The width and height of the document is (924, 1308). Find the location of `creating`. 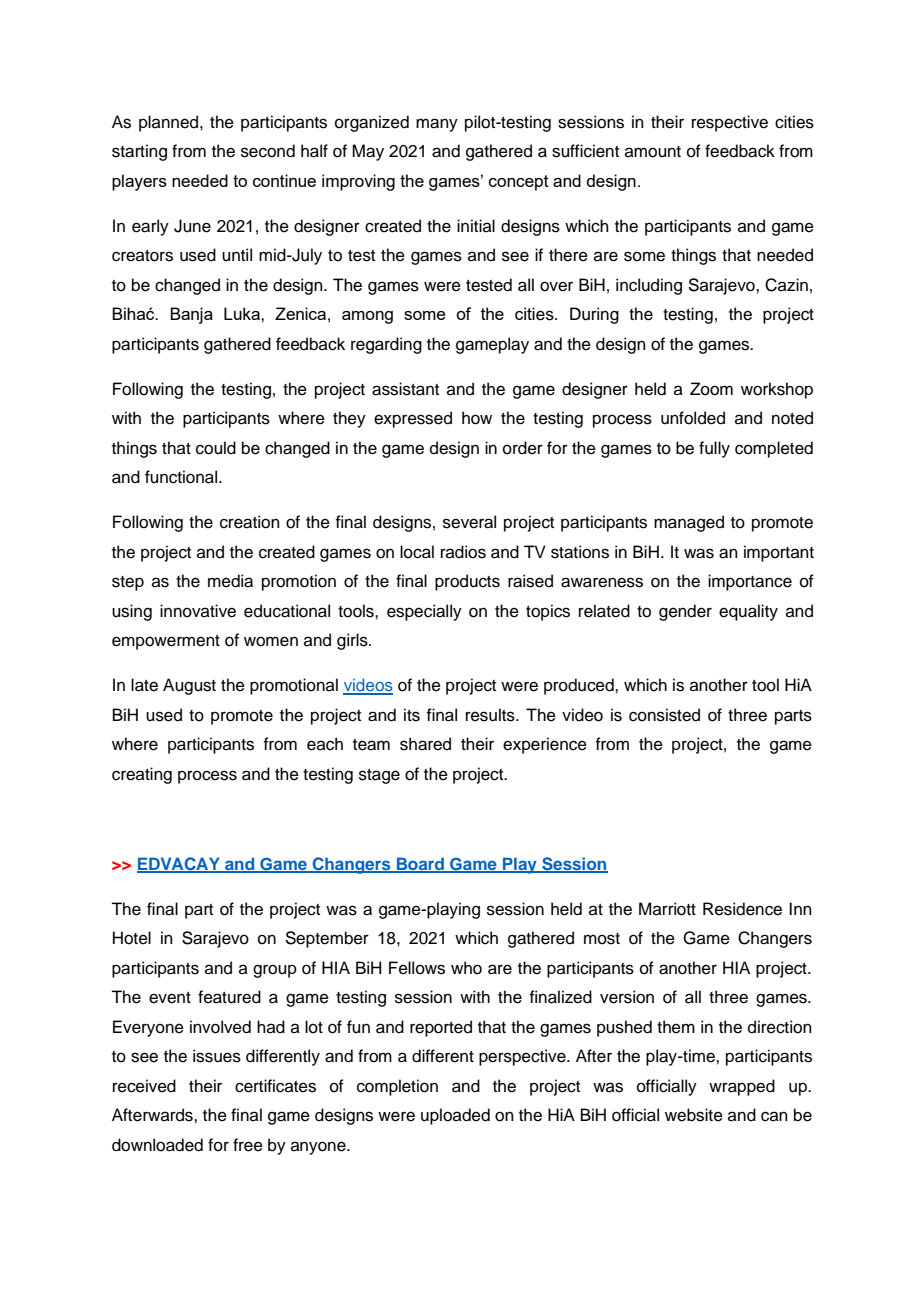

creating is located at coordinates (142, 775).
